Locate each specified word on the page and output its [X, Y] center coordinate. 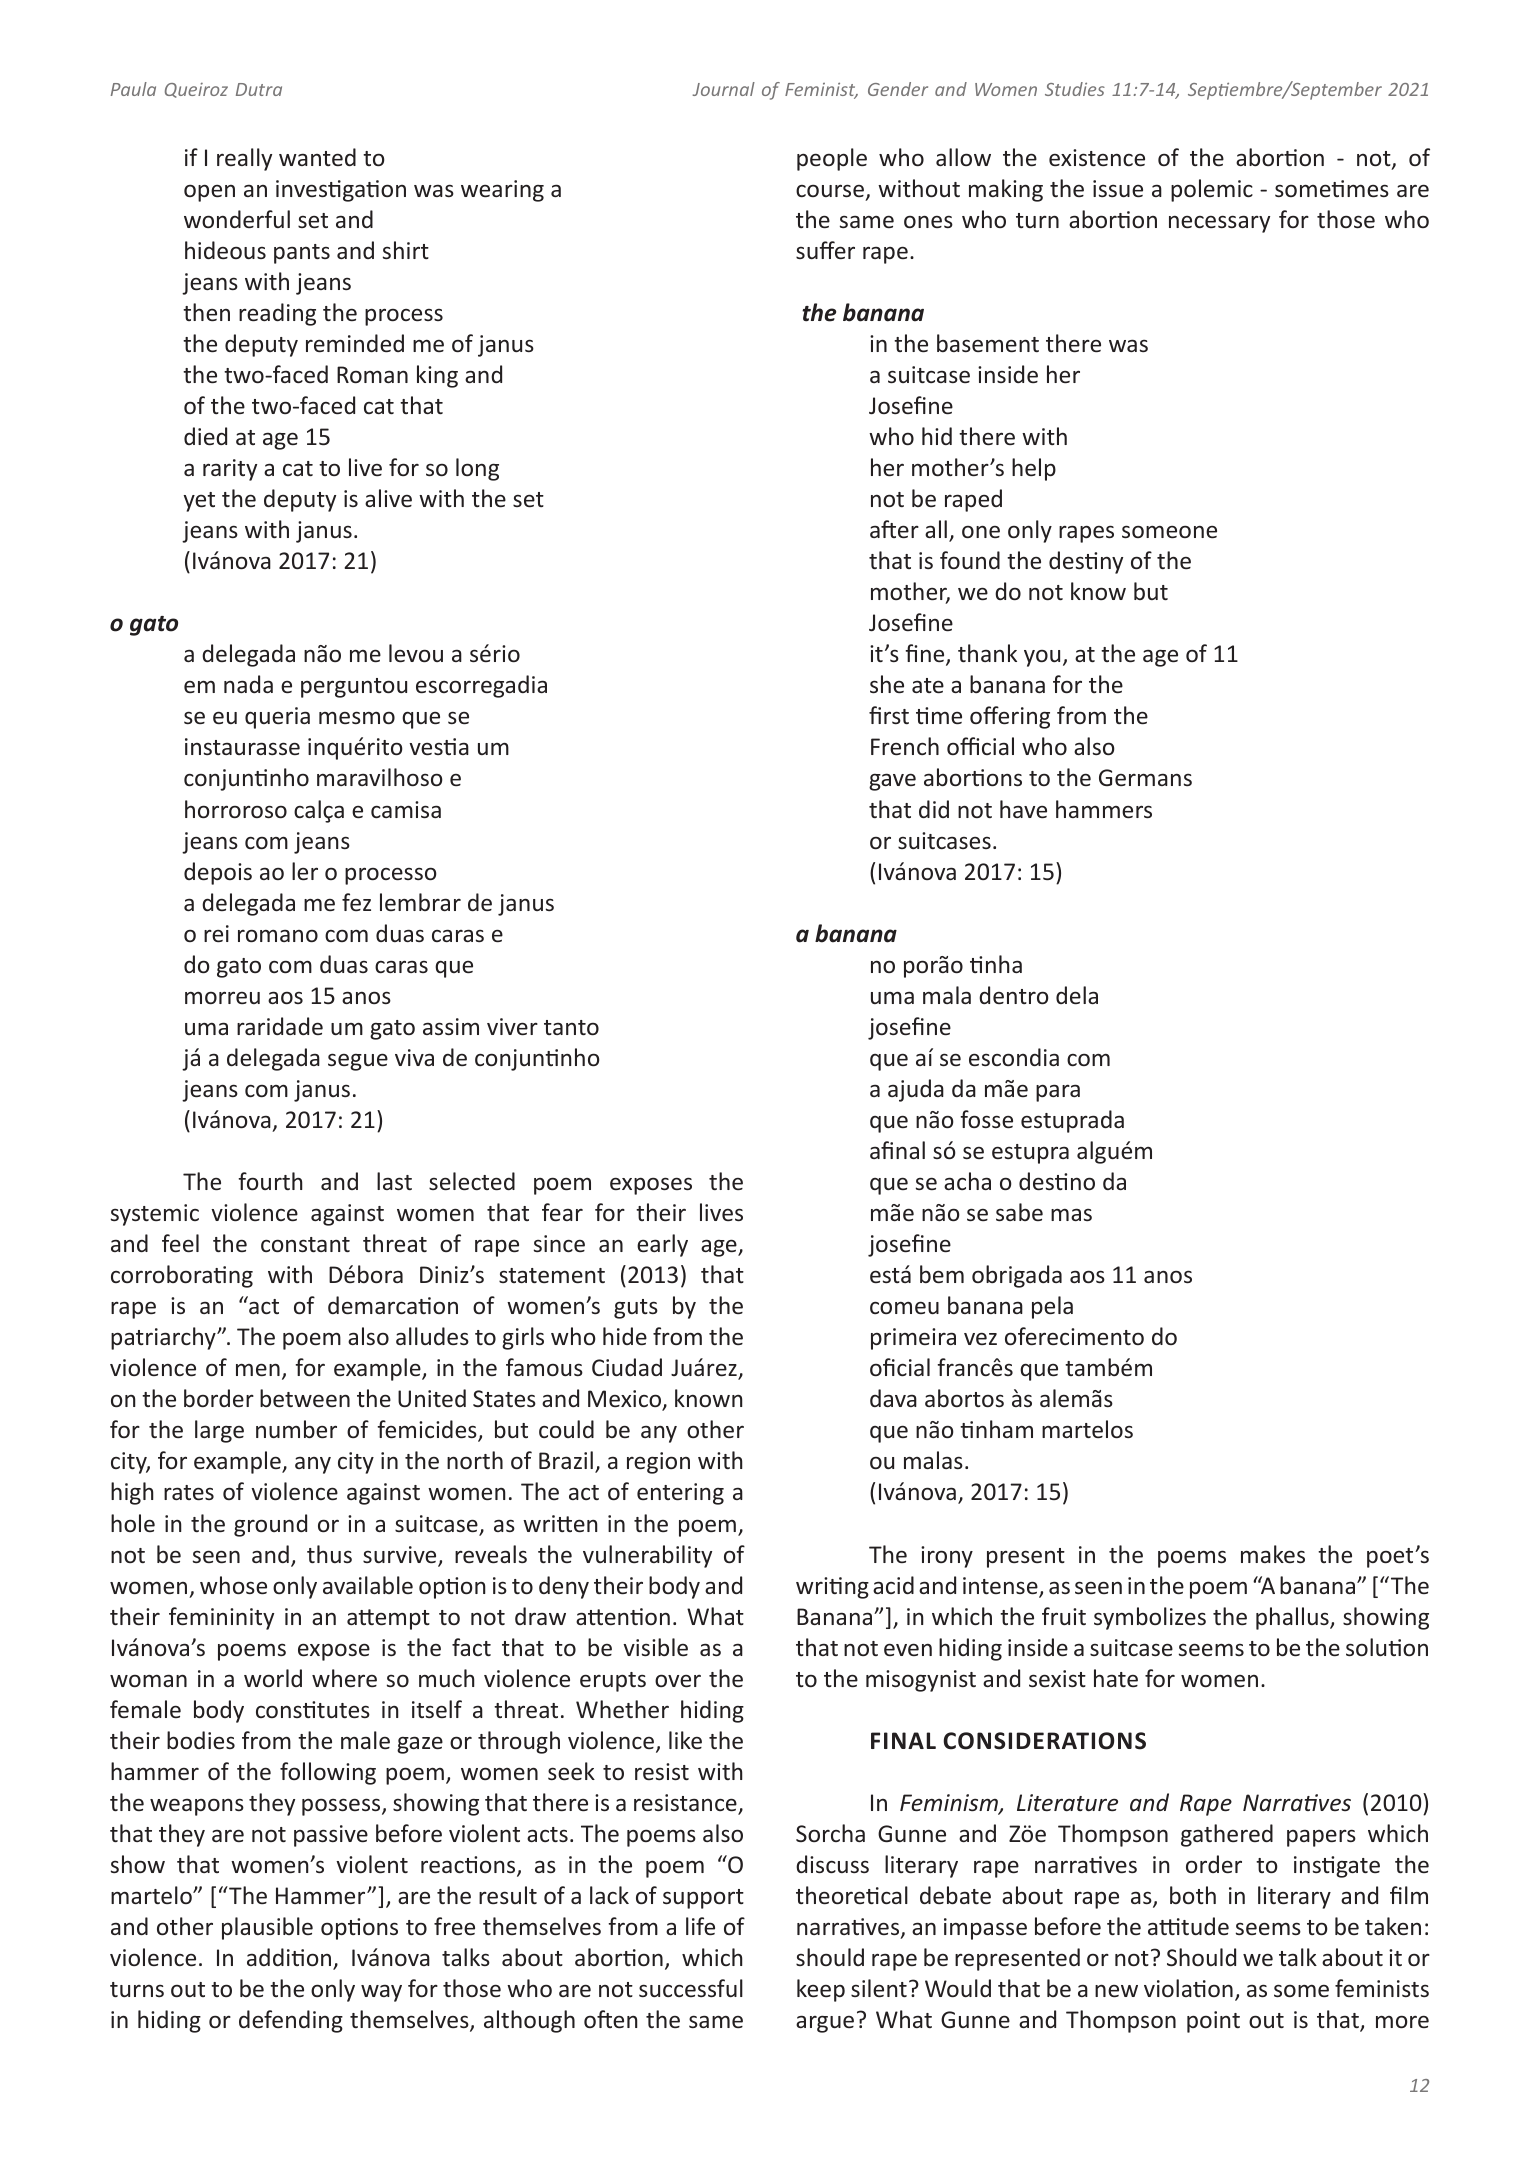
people [832, 159]
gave [892, 782]
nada [248, 684]
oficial [900, 1367]
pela [1052, 1307]
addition [290, 1958]
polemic [1212, 190]
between [305, 1398]
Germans [1145, 777]
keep [821, 1990]
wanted [317, 157]
